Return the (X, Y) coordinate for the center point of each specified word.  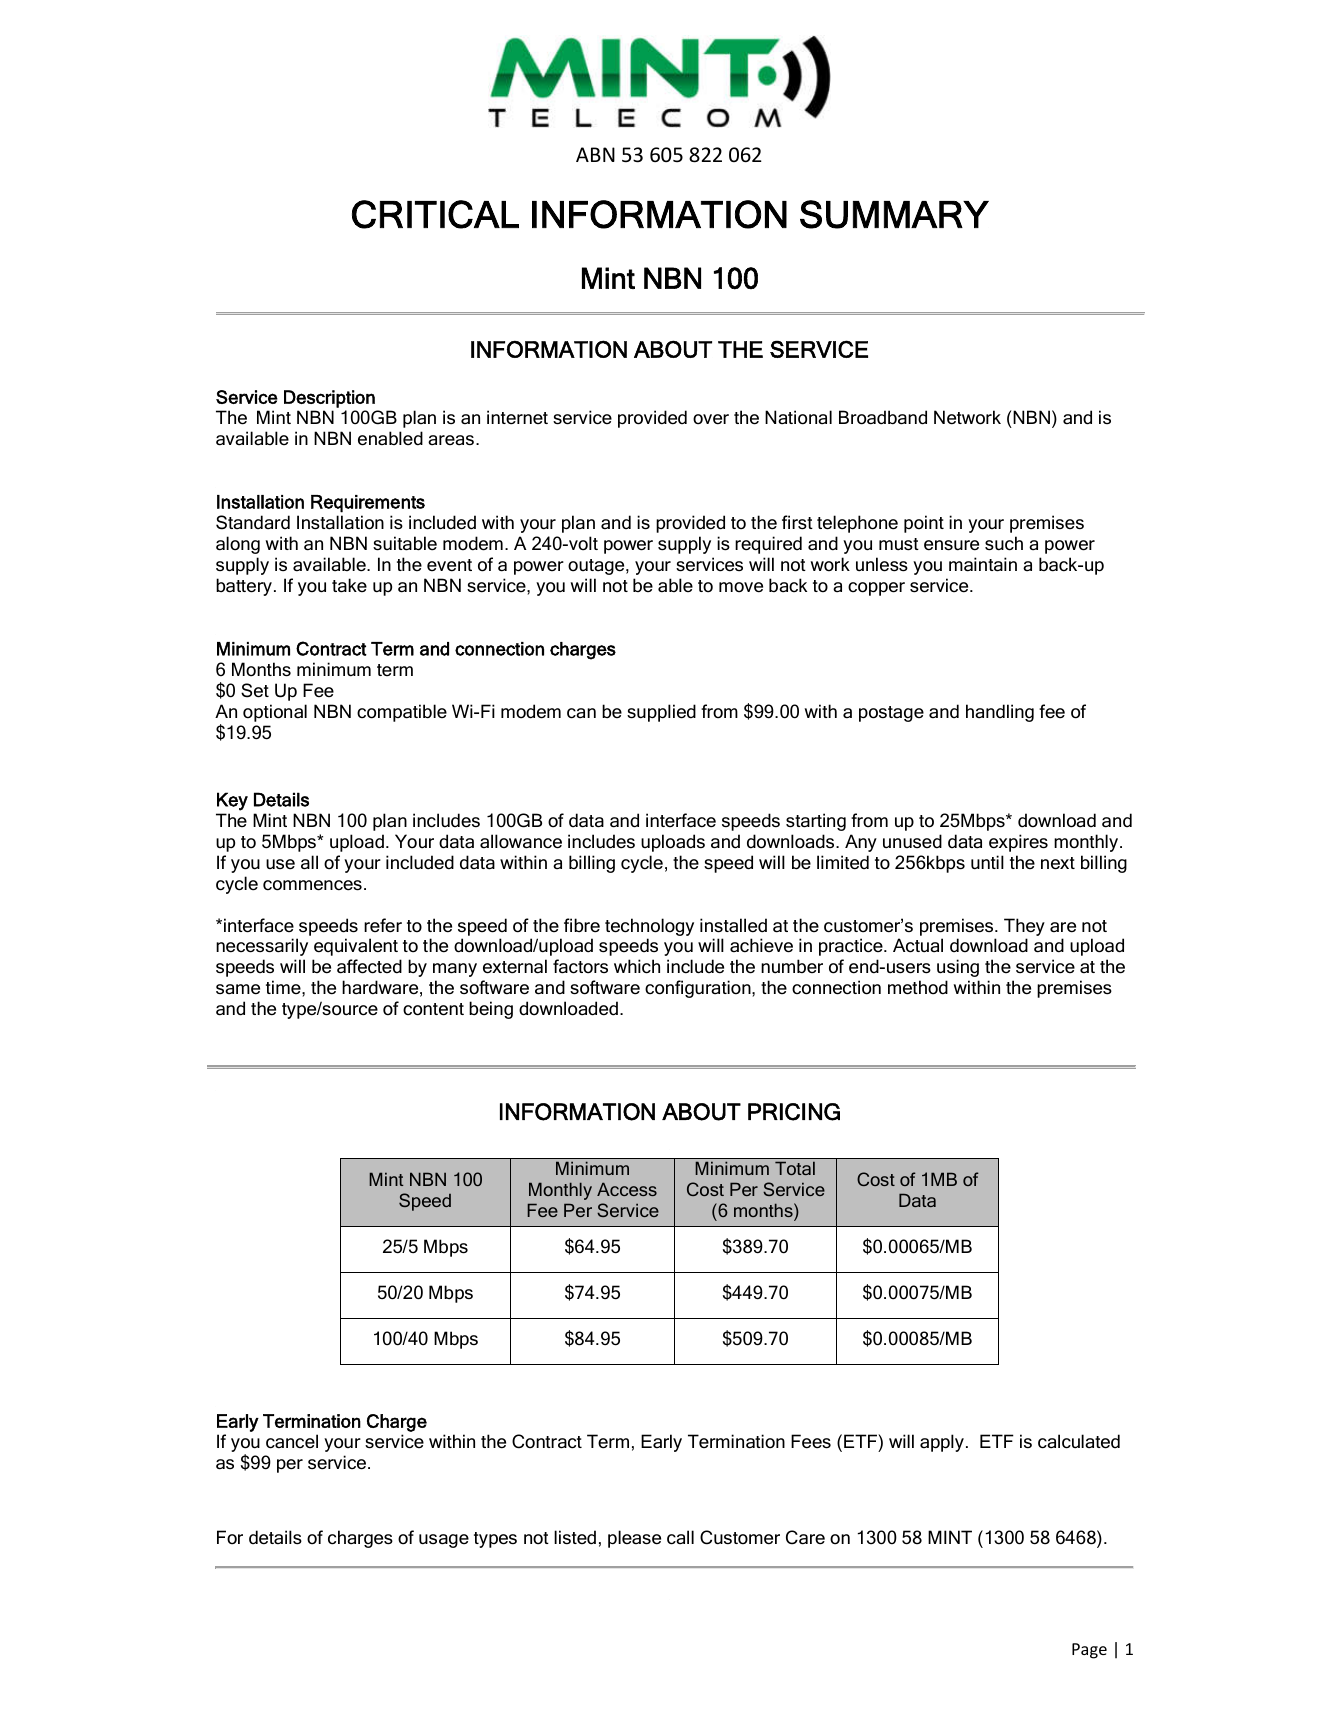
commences (312, 885)
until (987, 862)
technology (649, 927)
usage (444, 1541)
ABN (595, 154)
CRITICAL (435, 214)
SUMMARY (894, 214)
